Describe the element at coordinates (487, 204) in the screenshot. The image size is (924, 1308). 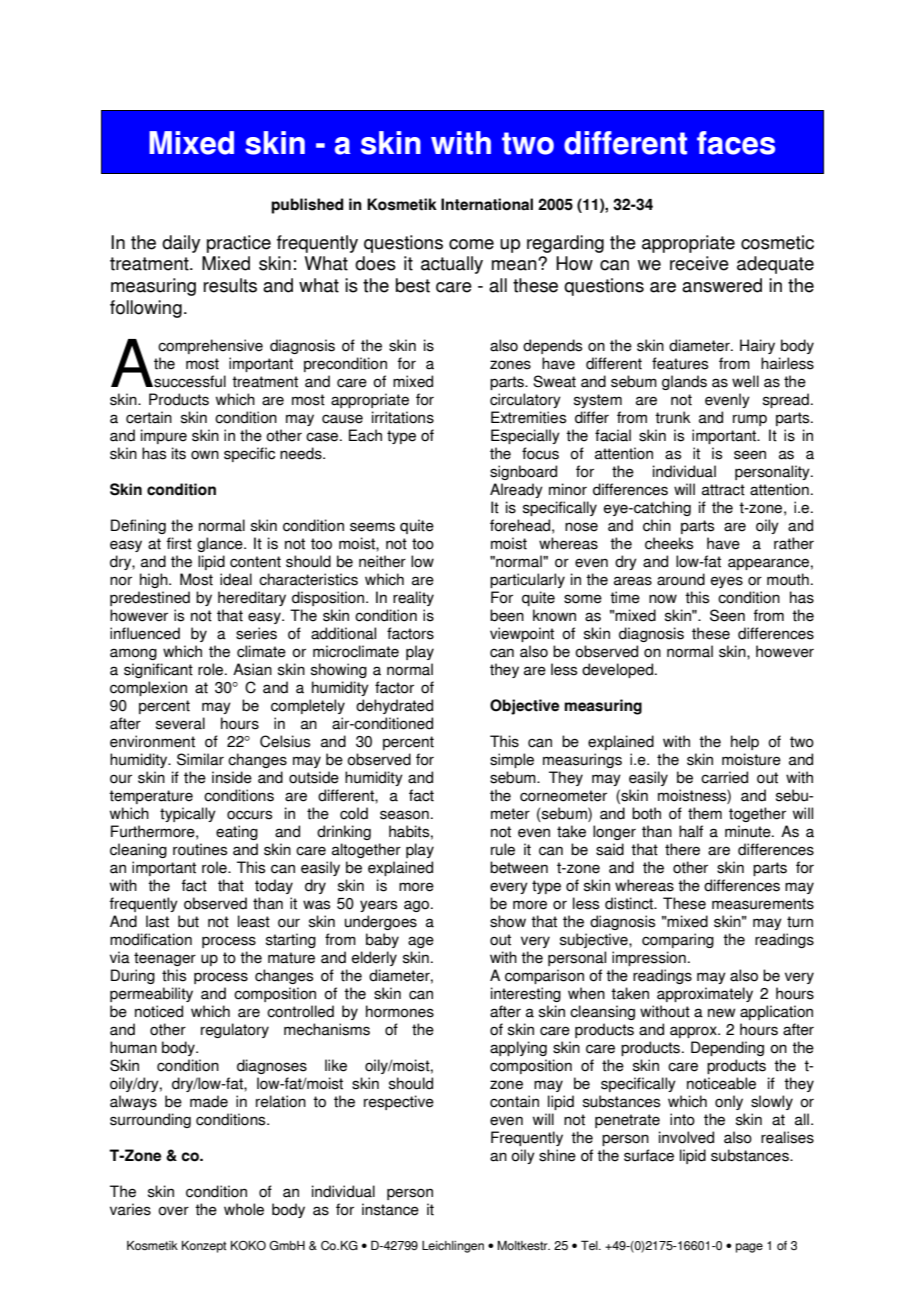
I see `International` at that location.
